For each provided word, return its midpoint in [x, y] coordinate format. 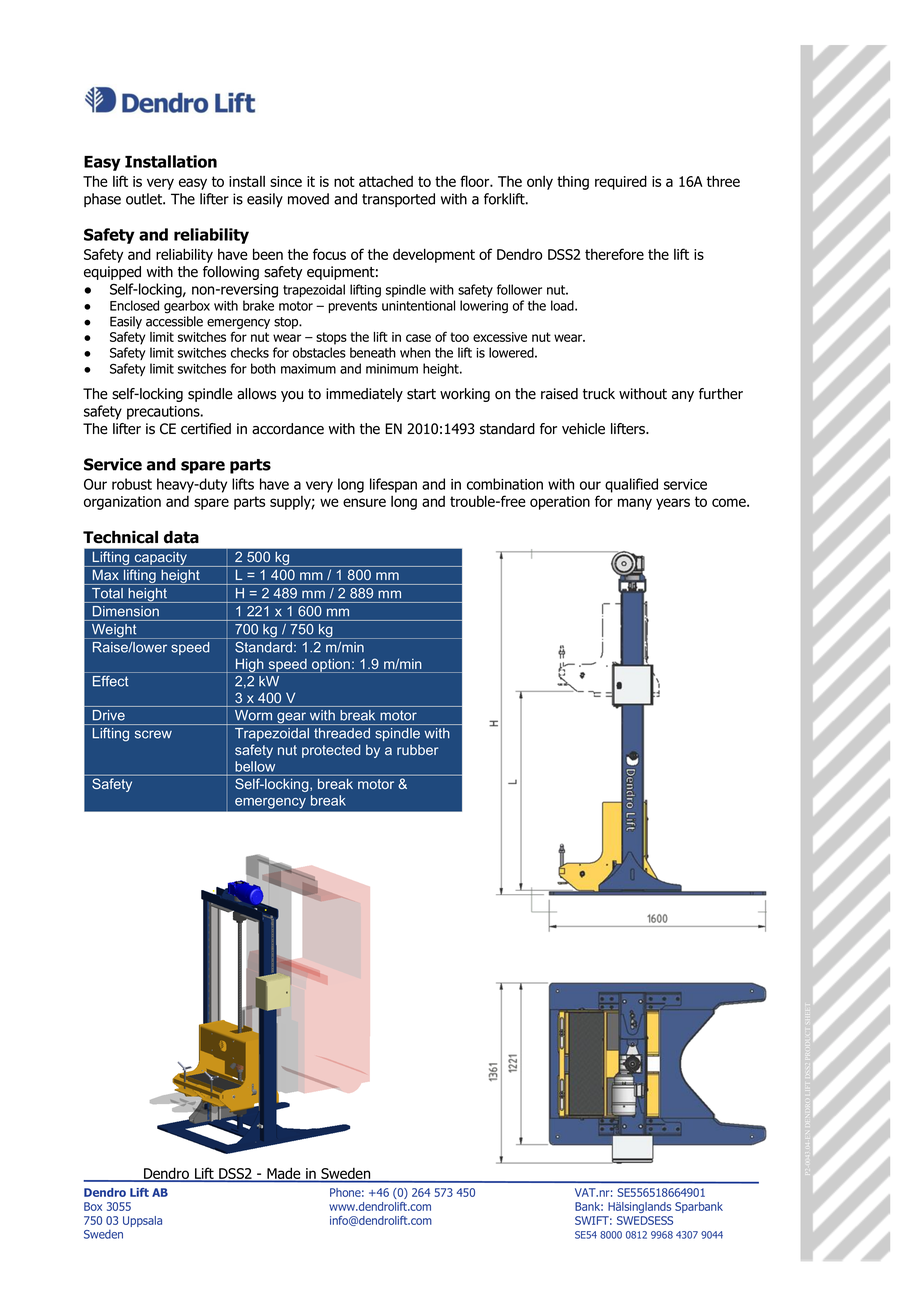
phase [102, 200]
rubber [417, 750]
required [621, 182]
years [673, 504]
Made [284, 1174]
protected [331, 751]
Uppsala [142, 1221]
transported [398, 200]
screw [153, 734]
